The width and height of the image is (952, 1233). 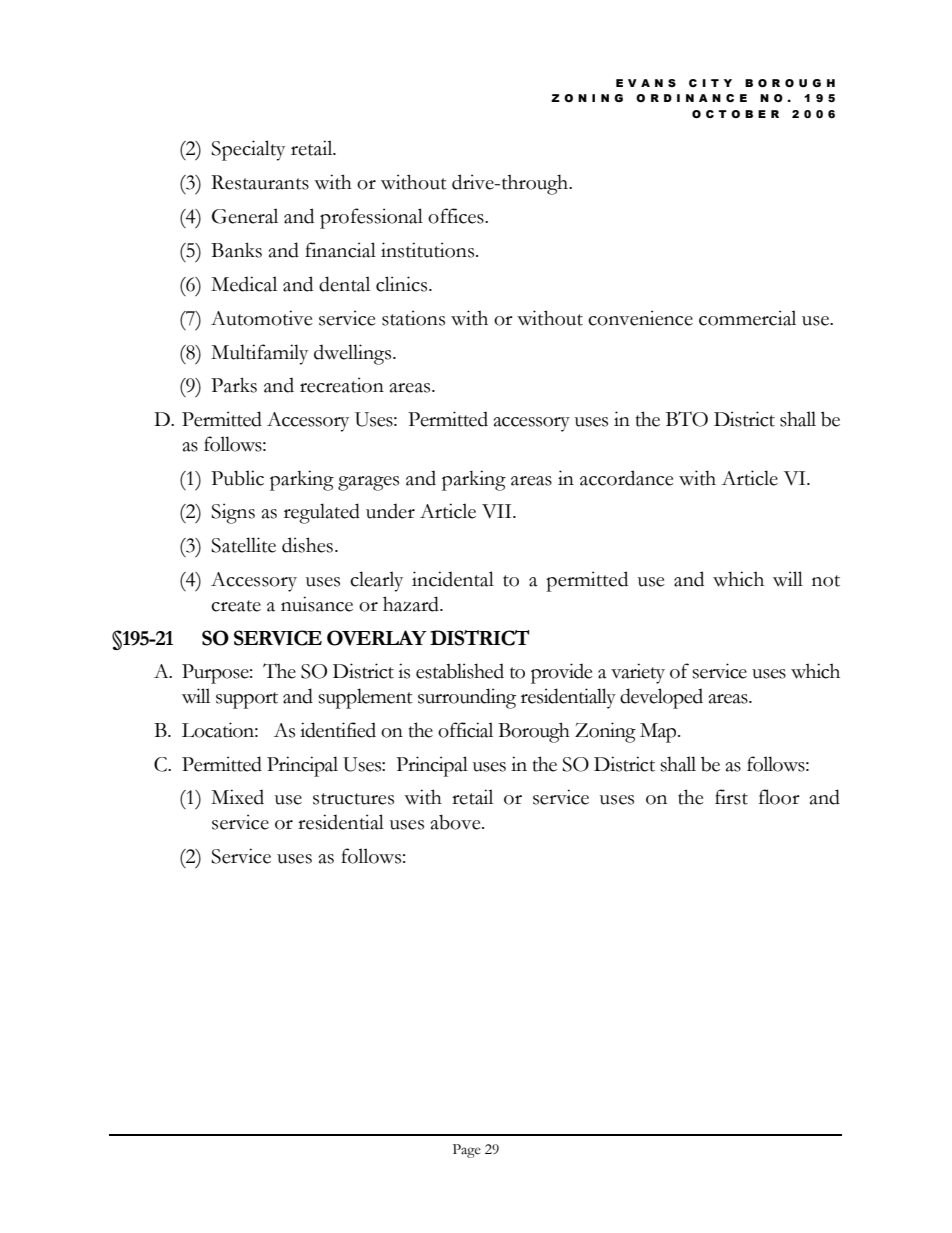 I want to click on Page, so click(x=467, y=1151).
